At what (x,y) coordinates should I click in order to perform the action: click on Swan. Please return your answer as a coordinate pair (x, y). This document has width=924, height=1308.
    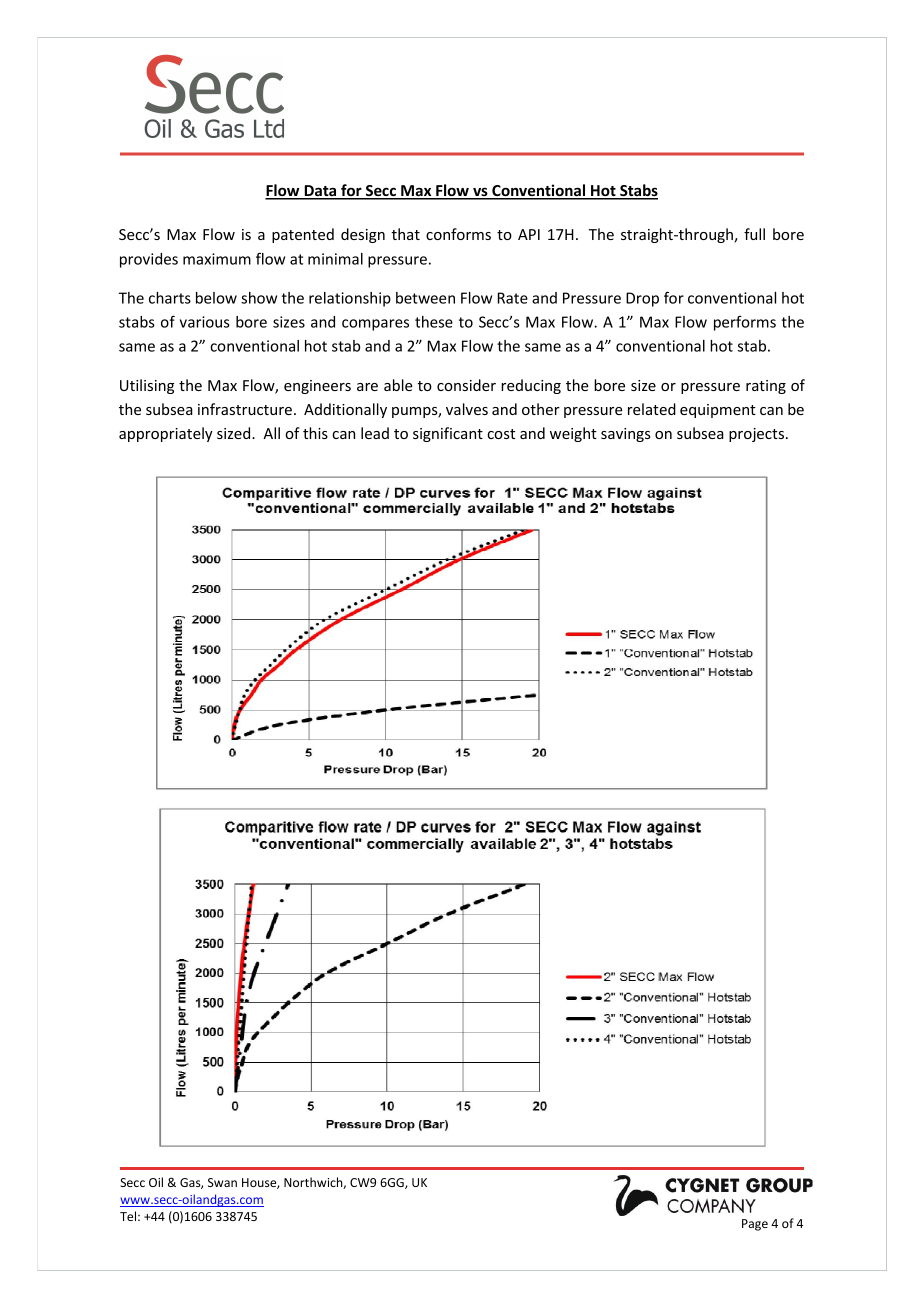
    Looking at the image, I should click on (222, 1182).
